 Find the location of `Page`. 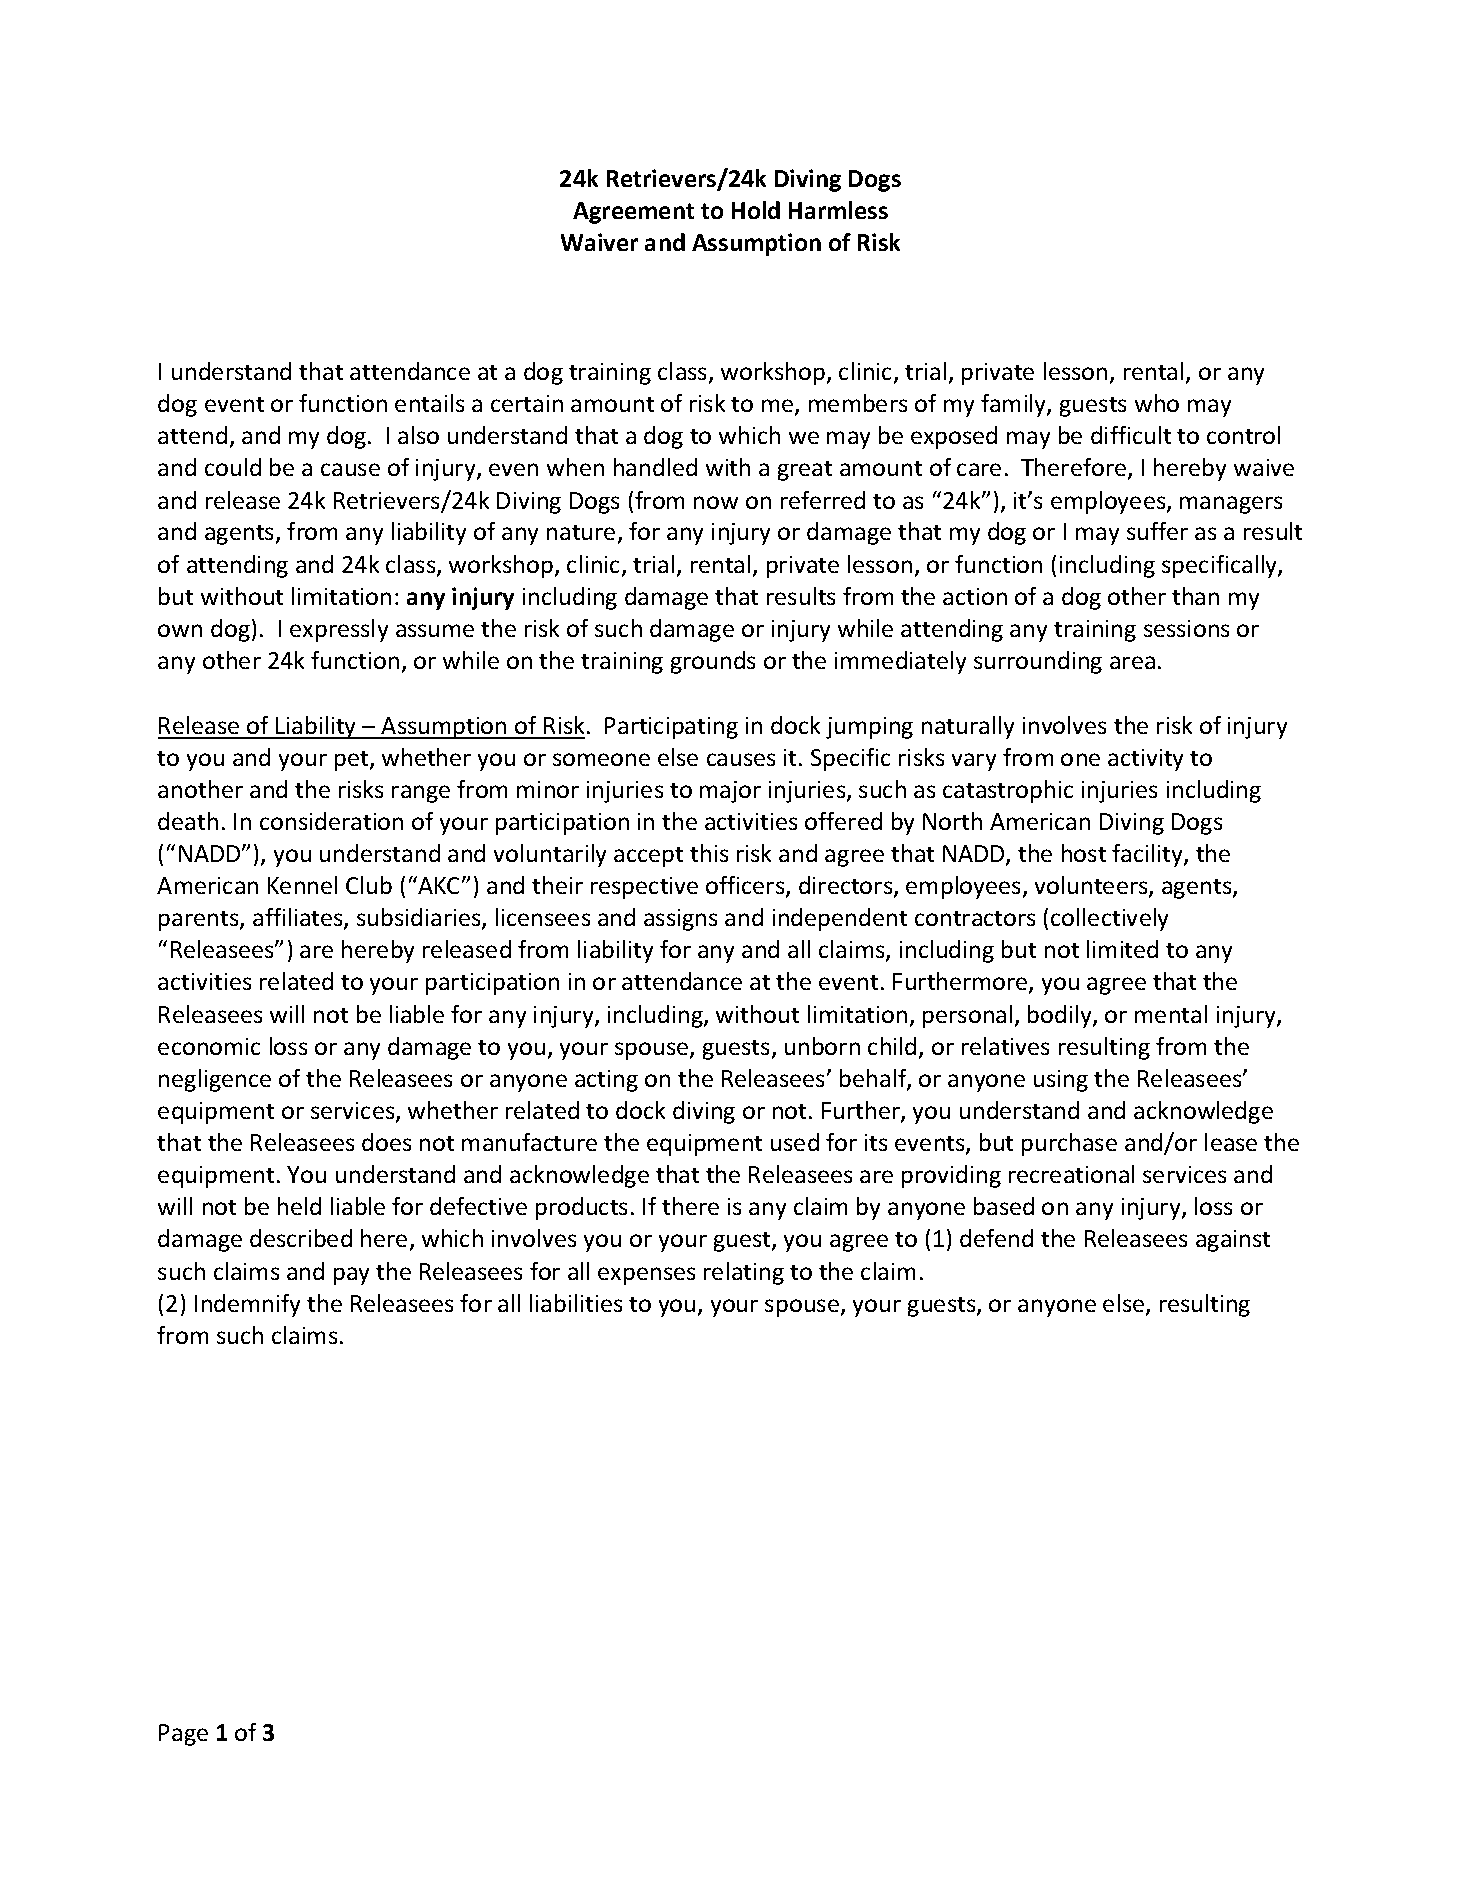

Page is located at coordinates (183, 1735).
